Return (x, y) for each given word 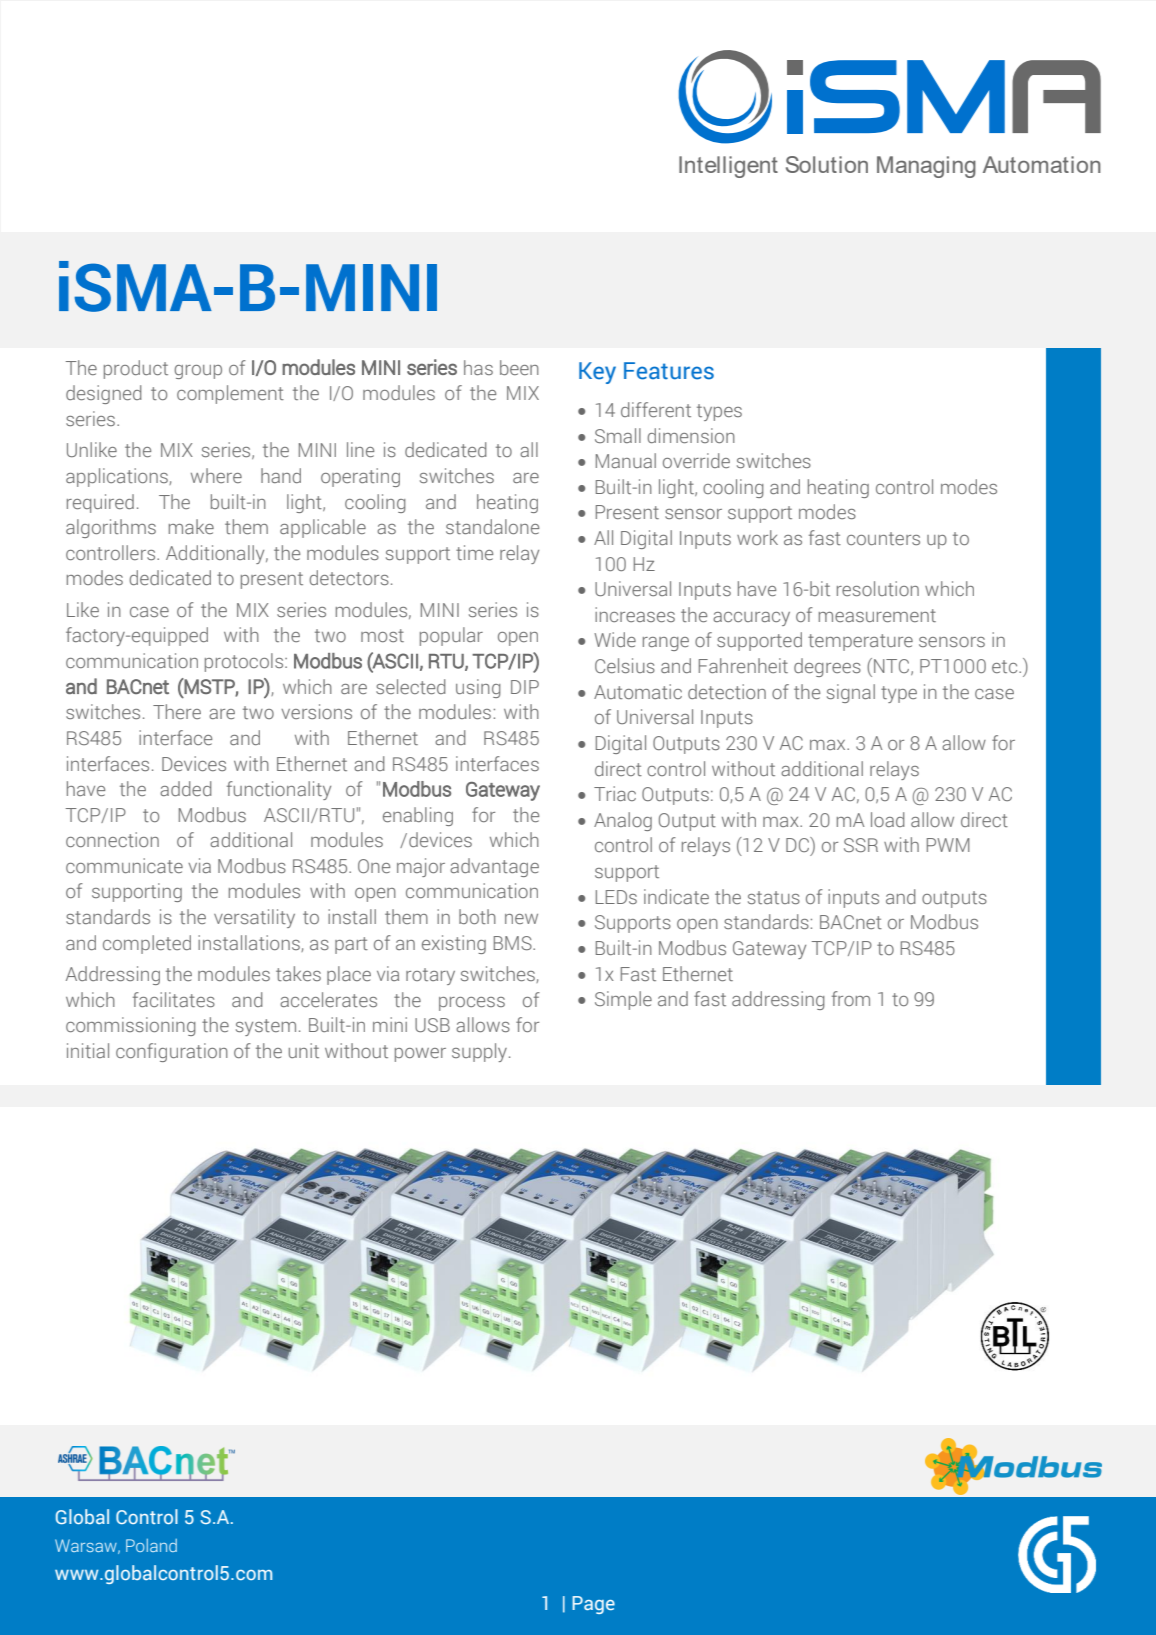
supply (479, 1052)
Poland (151, 1545)
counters (883, 538)
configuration (172, 1052)
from (851, 998)
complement (230, 394)
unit (304, 1050)
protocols (245, 662)
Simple (623, 1000)
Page (593, 1605)
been (519, 367)
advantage (494, 867)
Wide (615, 639)
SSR (861, 845)
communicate (124, 865)
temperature (860, 642)
